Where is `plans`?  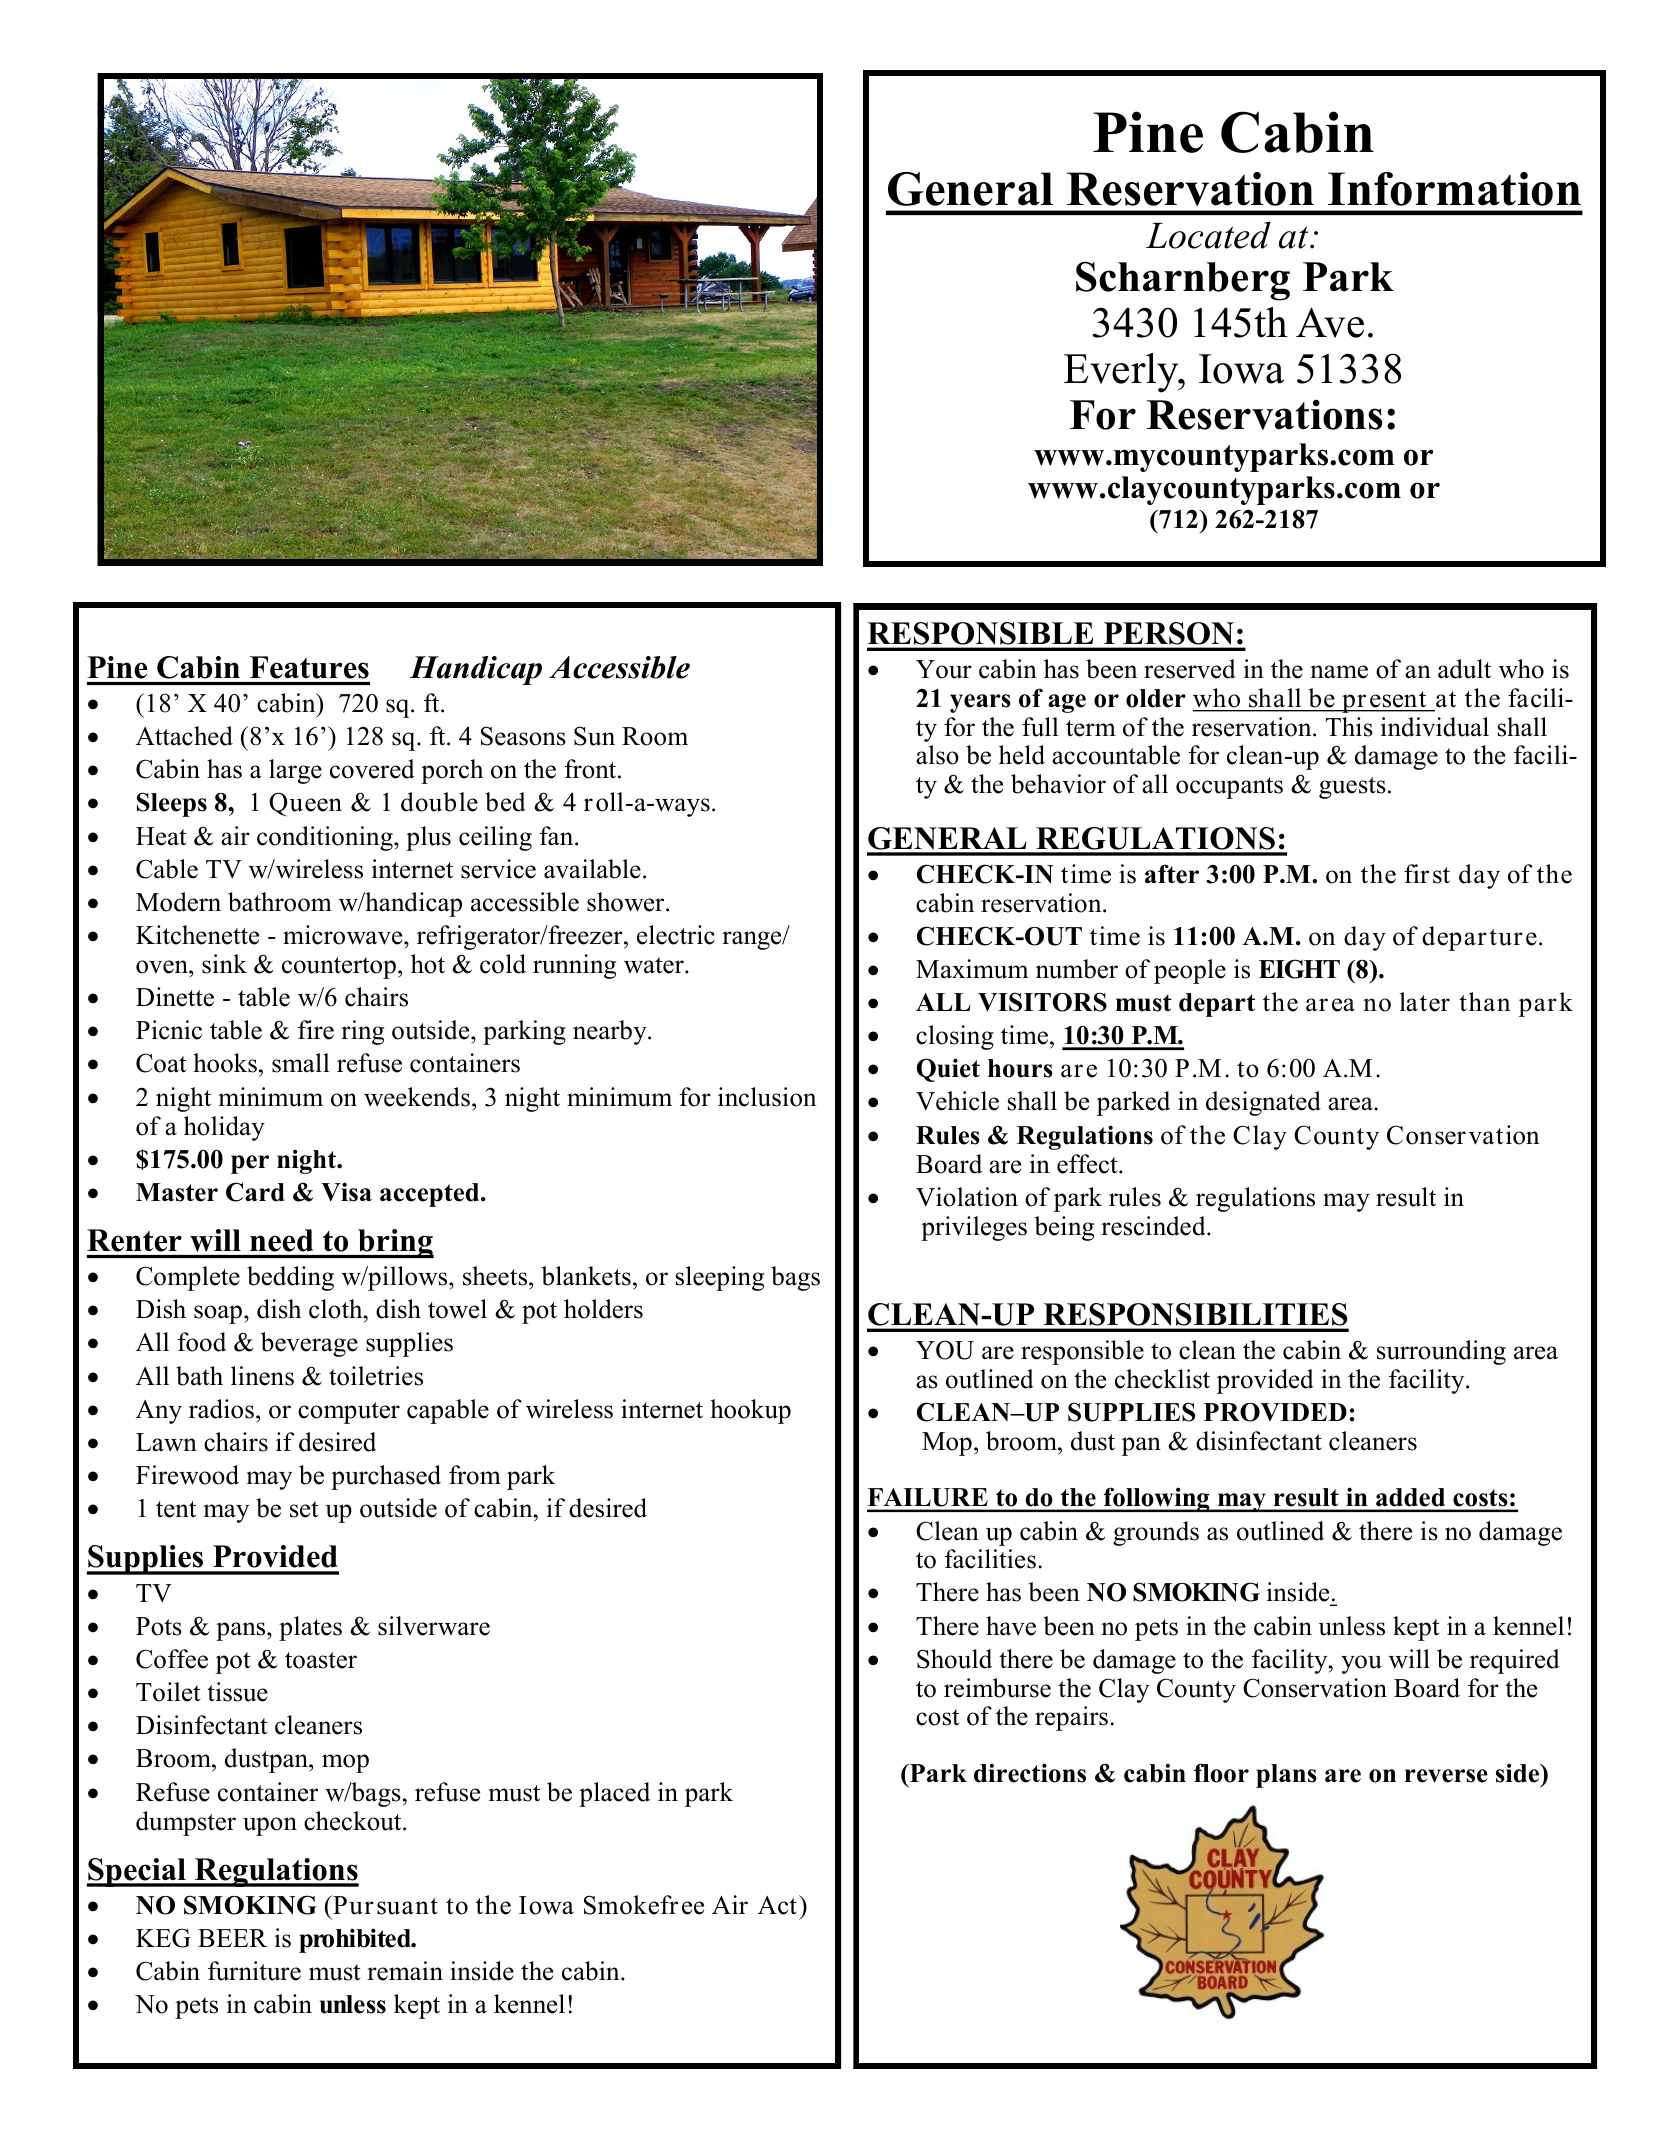 plans is located at coordinates (1286, 1776).
